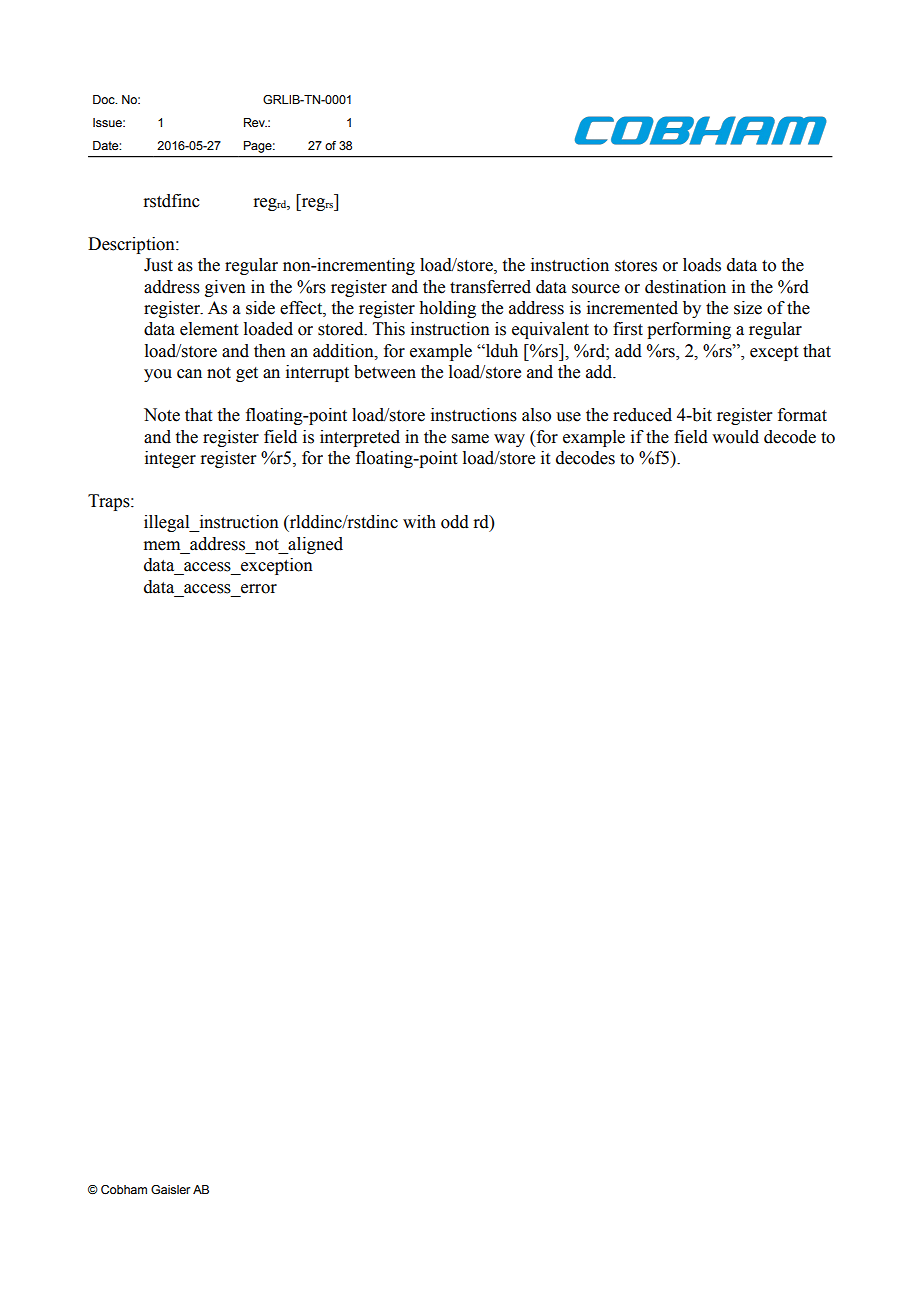 The height and width of the document is (1308, 924). I want to click on element, so click(209, 329).
